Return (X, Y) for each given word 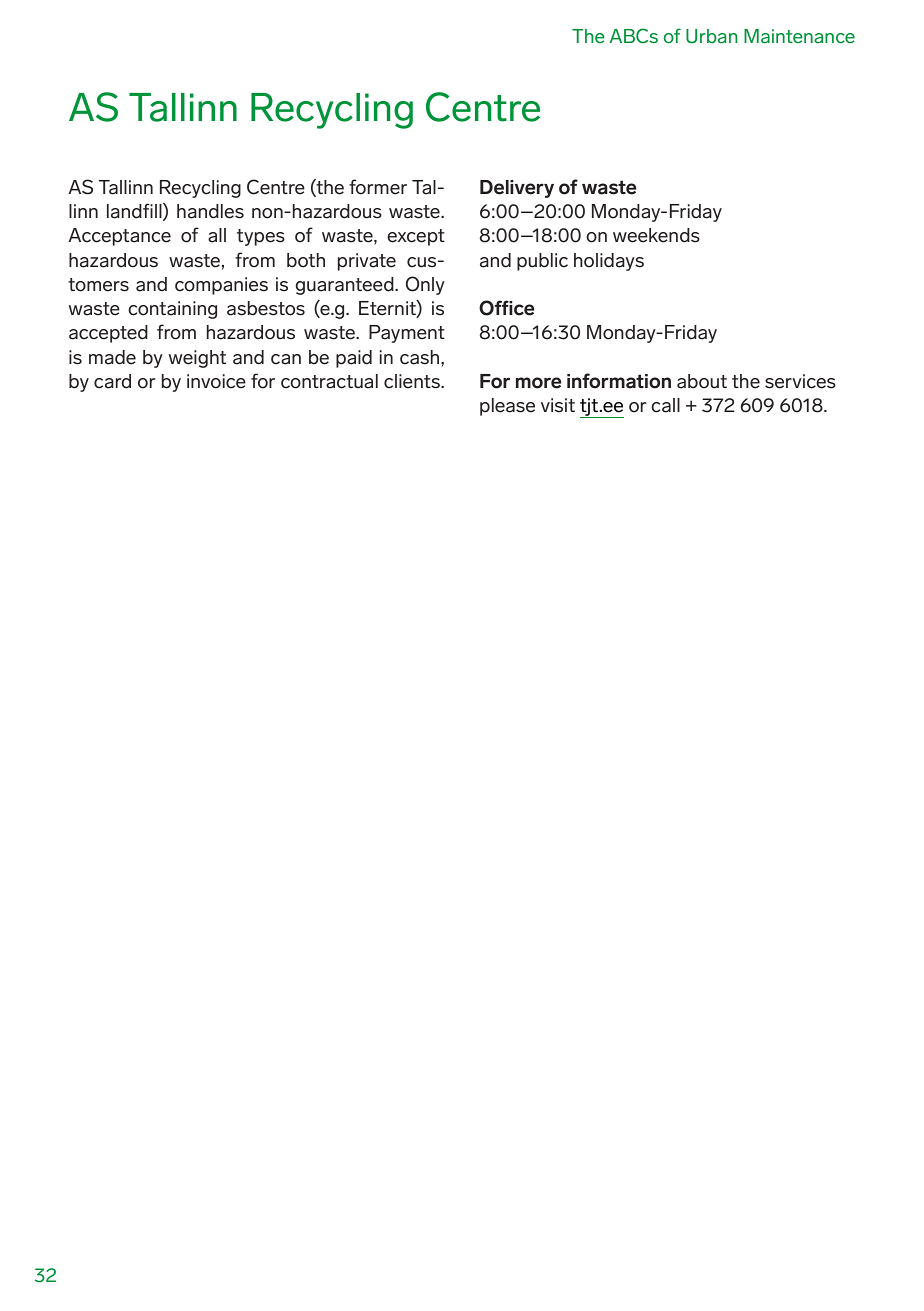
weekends (656, 235)
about (702, 381)
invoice (216, 381)
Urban (711, 36)
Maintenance (799, 36)
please (507, 407)
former (378, 187)
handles (210, 211)
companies (221, 286)
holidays (609, 262)
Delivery (517, 189)
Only (425, 285)
